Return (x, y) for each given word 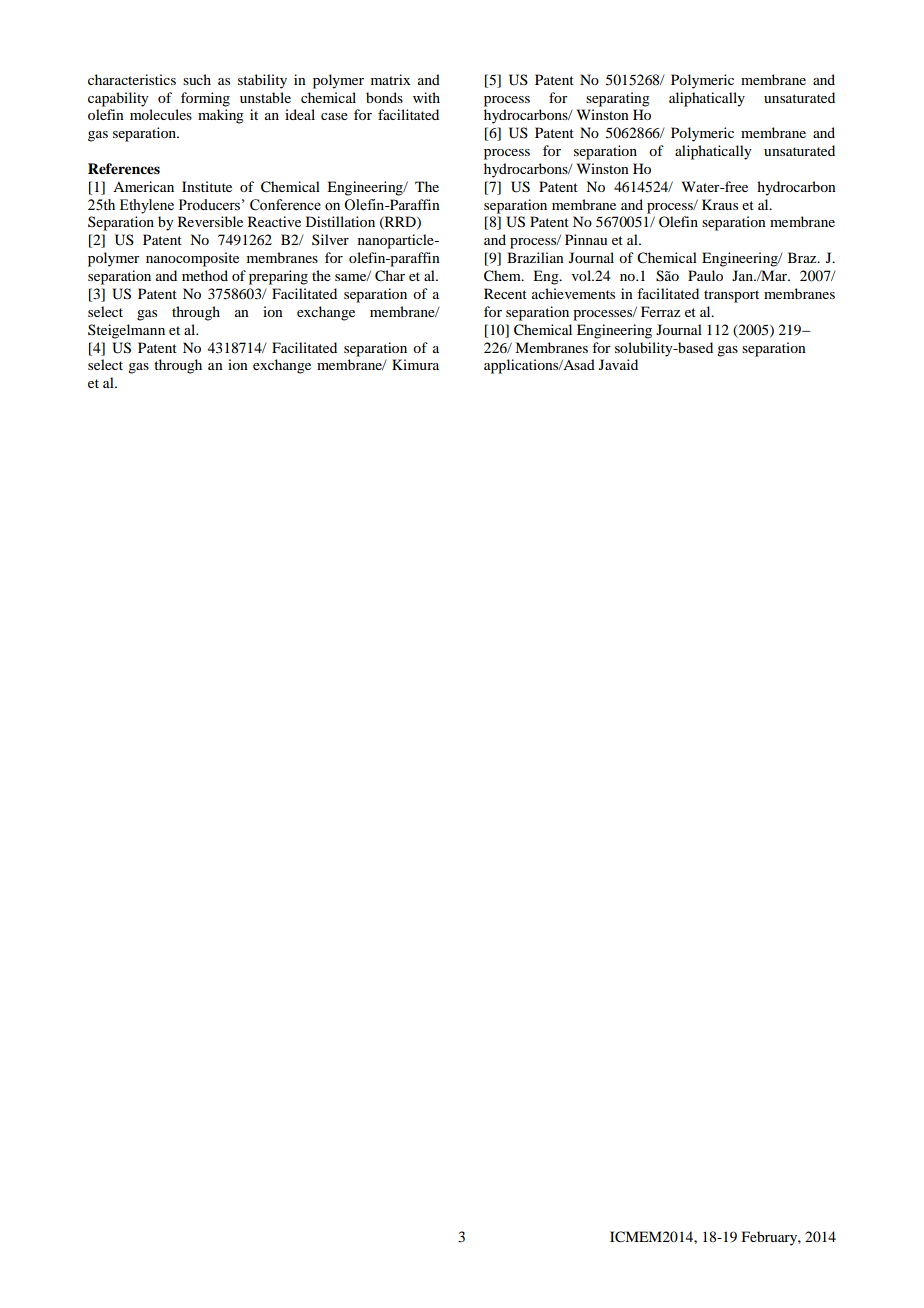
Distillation (340, 221)
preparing (278, 277)
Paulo (705, 275)
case (334, 116)
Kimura (415, 364)
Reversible (210, 221)
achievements (573, 293)
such (197, 79)
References (124, 169)
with (426, 97)
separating (618, 99)
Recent (505, 293)
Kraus (720, 204)
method (205, 275)
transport (731, 296)
